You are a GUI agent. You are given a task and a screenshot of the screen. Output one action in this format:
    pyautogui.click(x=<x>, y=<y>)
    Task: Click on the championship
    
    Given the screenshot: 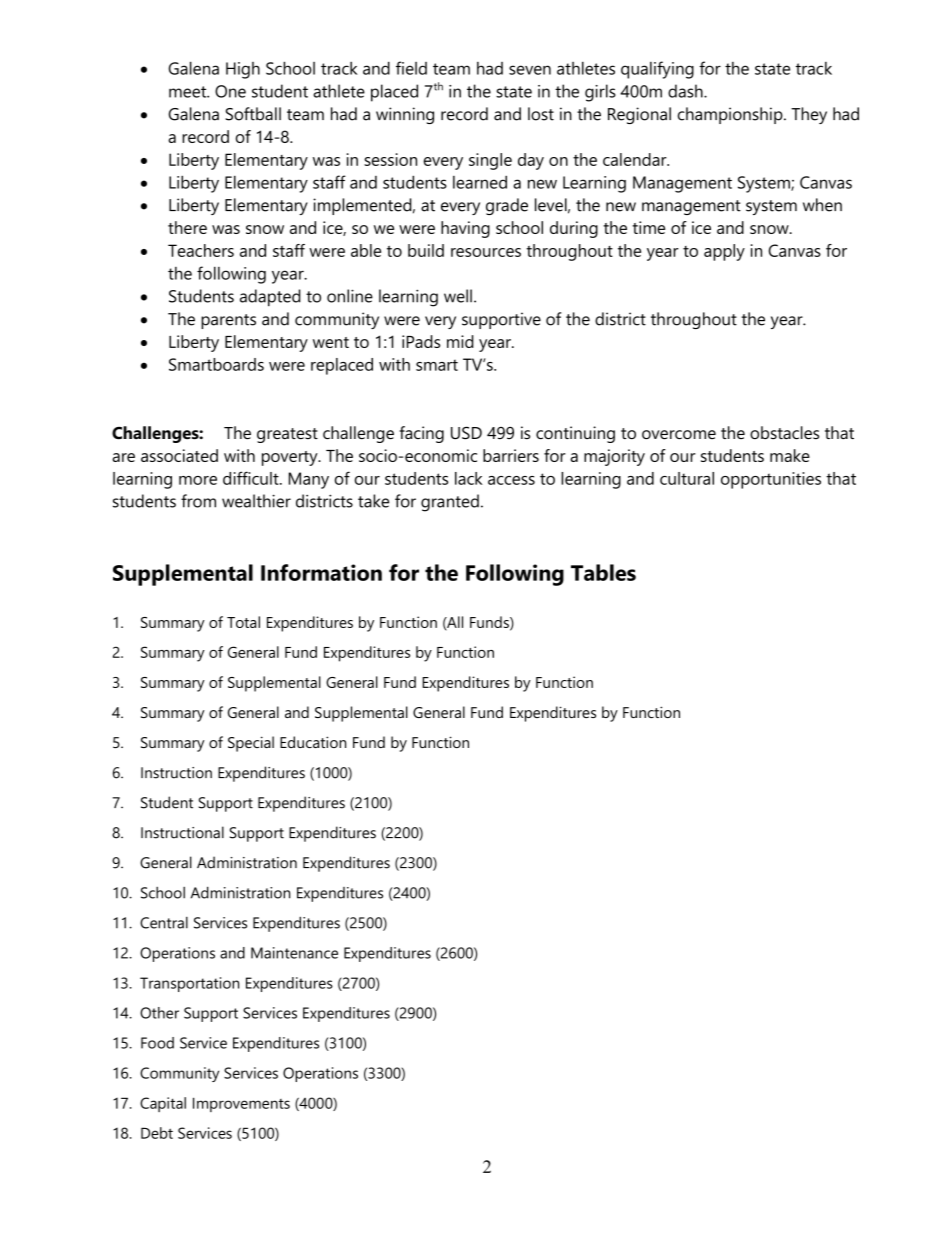 What is the action you would take?
    pyautogui.click(x=731, y=115)
